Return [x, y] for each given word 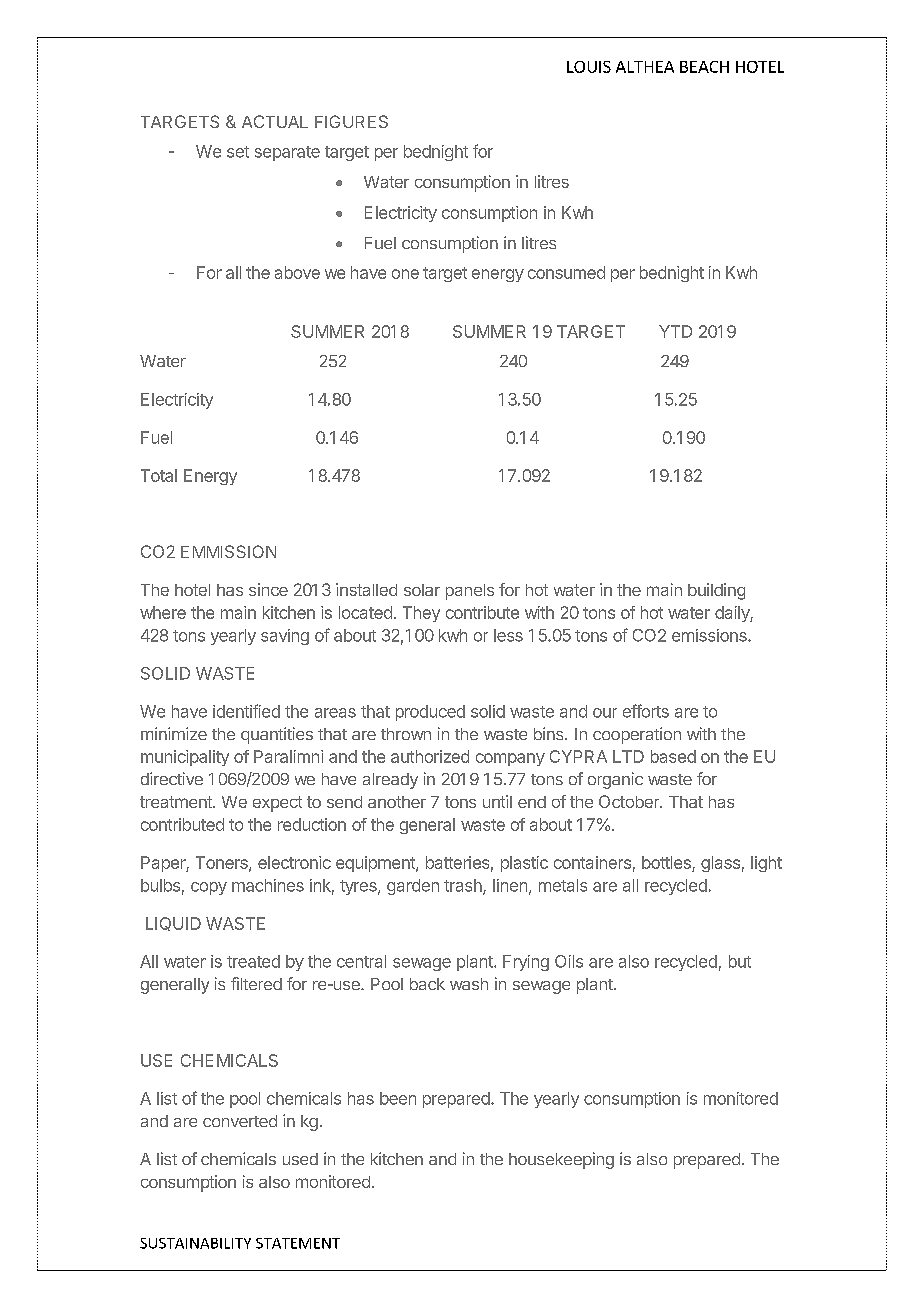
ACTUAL [275, 121]
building [716, 591]
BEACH [704, 67]
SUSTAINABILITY [195, 1243]
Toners [223, 863]
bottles [666, 862]
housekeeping [561, 1160]
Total [159, 475]
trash [464, 886]
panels [470, 592]
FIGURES [351, 121]
